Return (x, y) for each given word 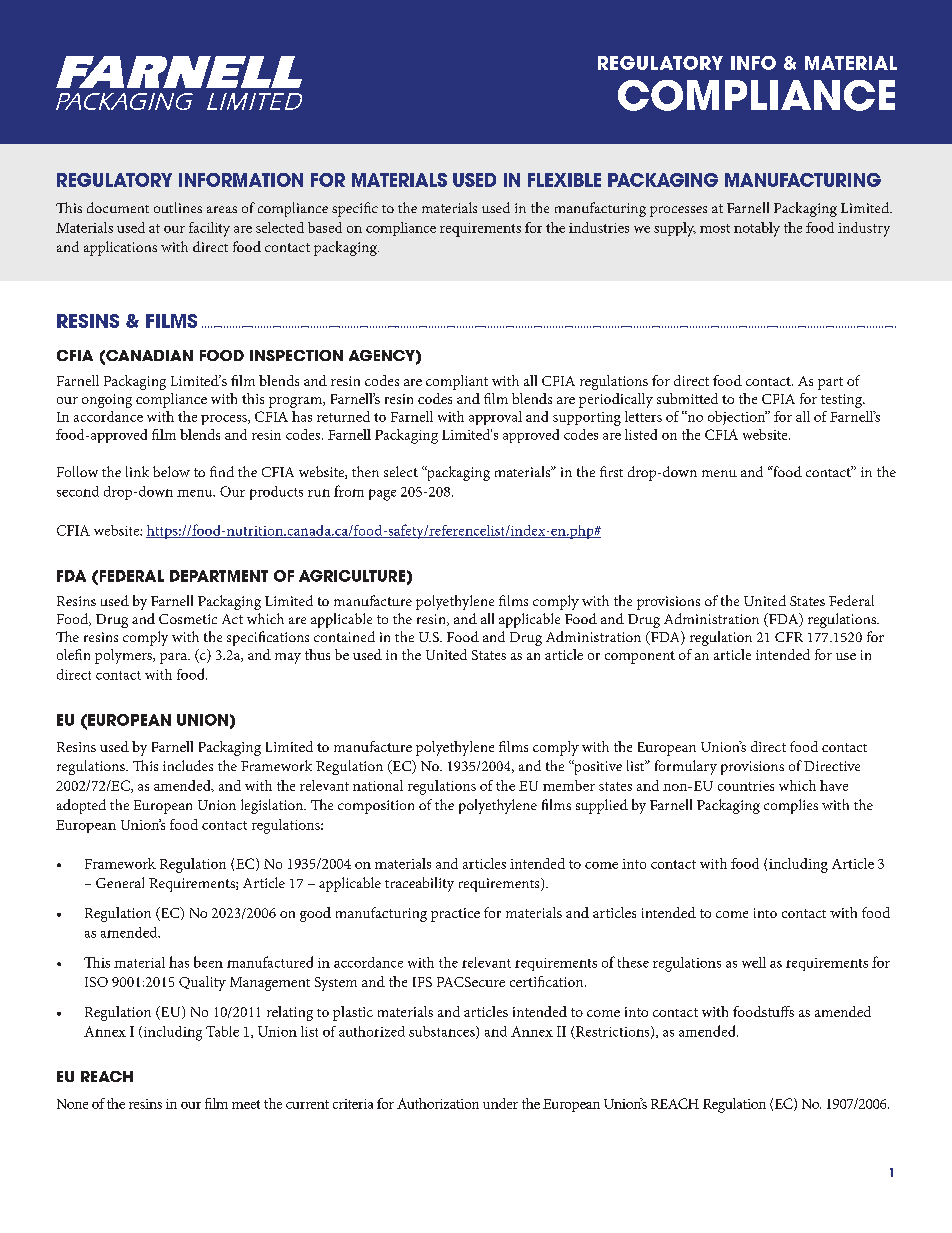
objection (737, 418)
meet (246, 1104)
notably (757, 229)
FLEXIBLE (564, 180)
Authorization (438, 1103)
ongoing (107, 401)
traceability (419, 884)
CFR (789, 637)
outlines (178, 207)
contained (344, 636)
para (175, 658)
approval (495, 418)
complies (791, 806)
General (120, 882)
